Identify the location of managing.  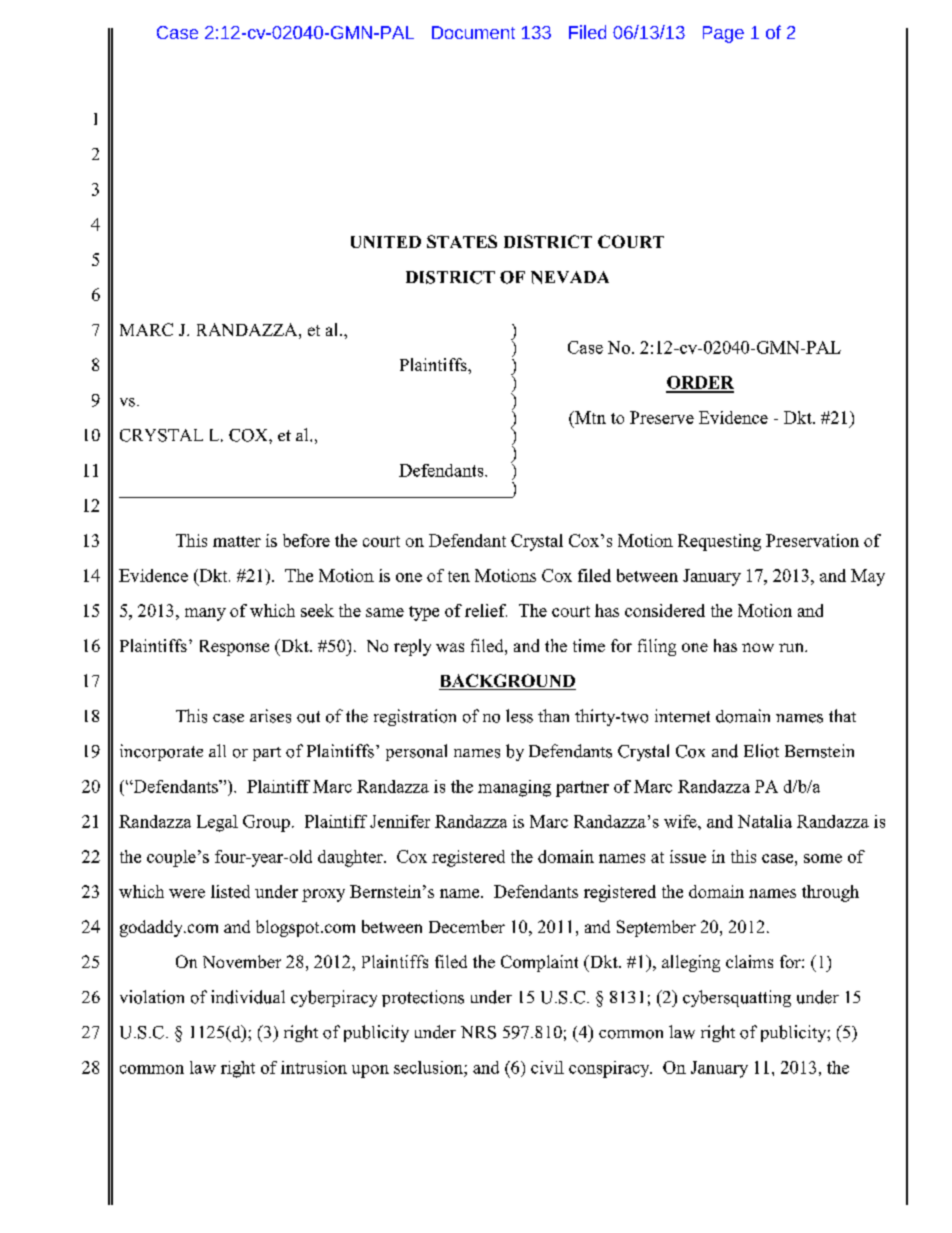
(514, 788).
